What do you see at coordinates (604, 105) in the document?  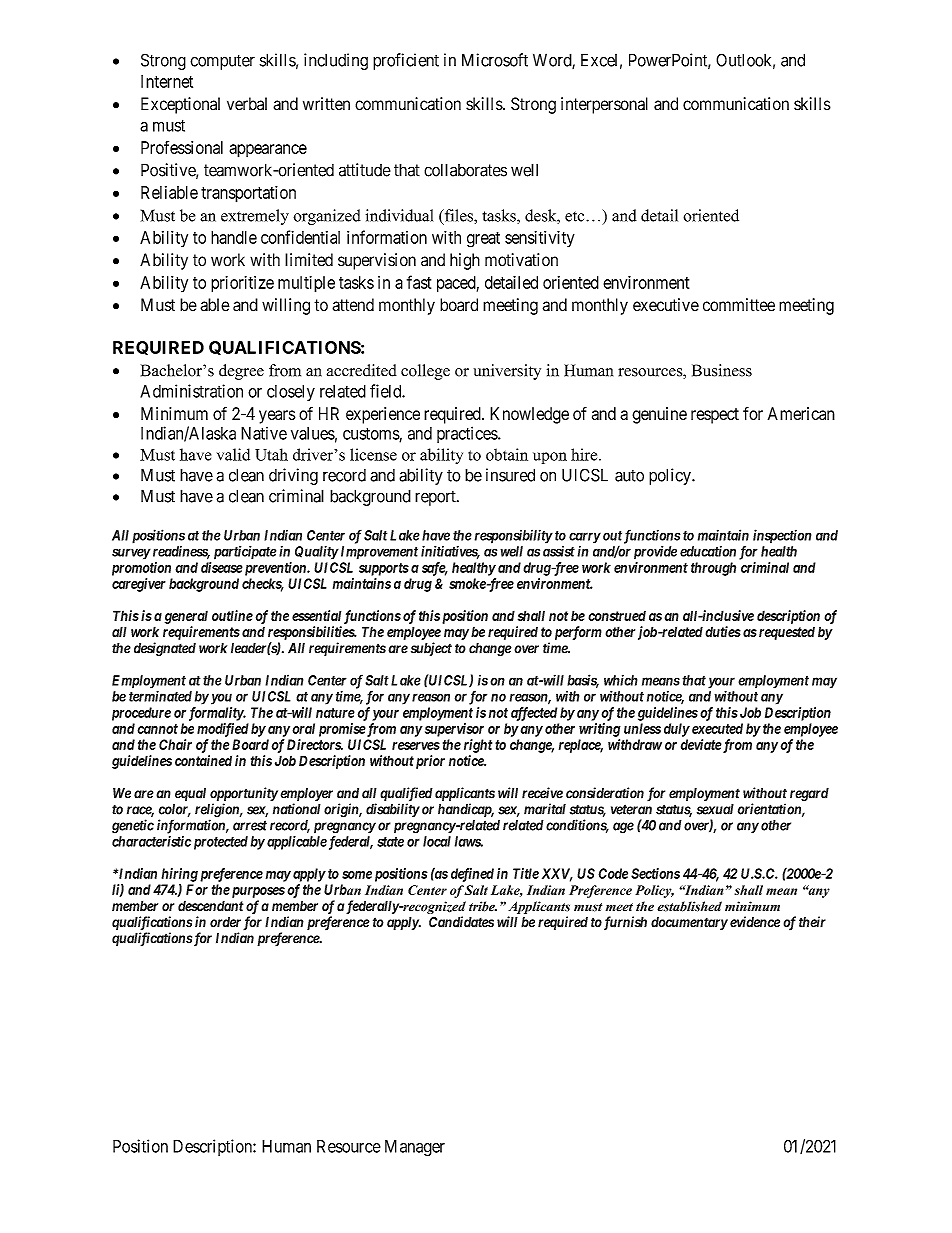 I see `interpersonal` at bounding box center [604, 105].
